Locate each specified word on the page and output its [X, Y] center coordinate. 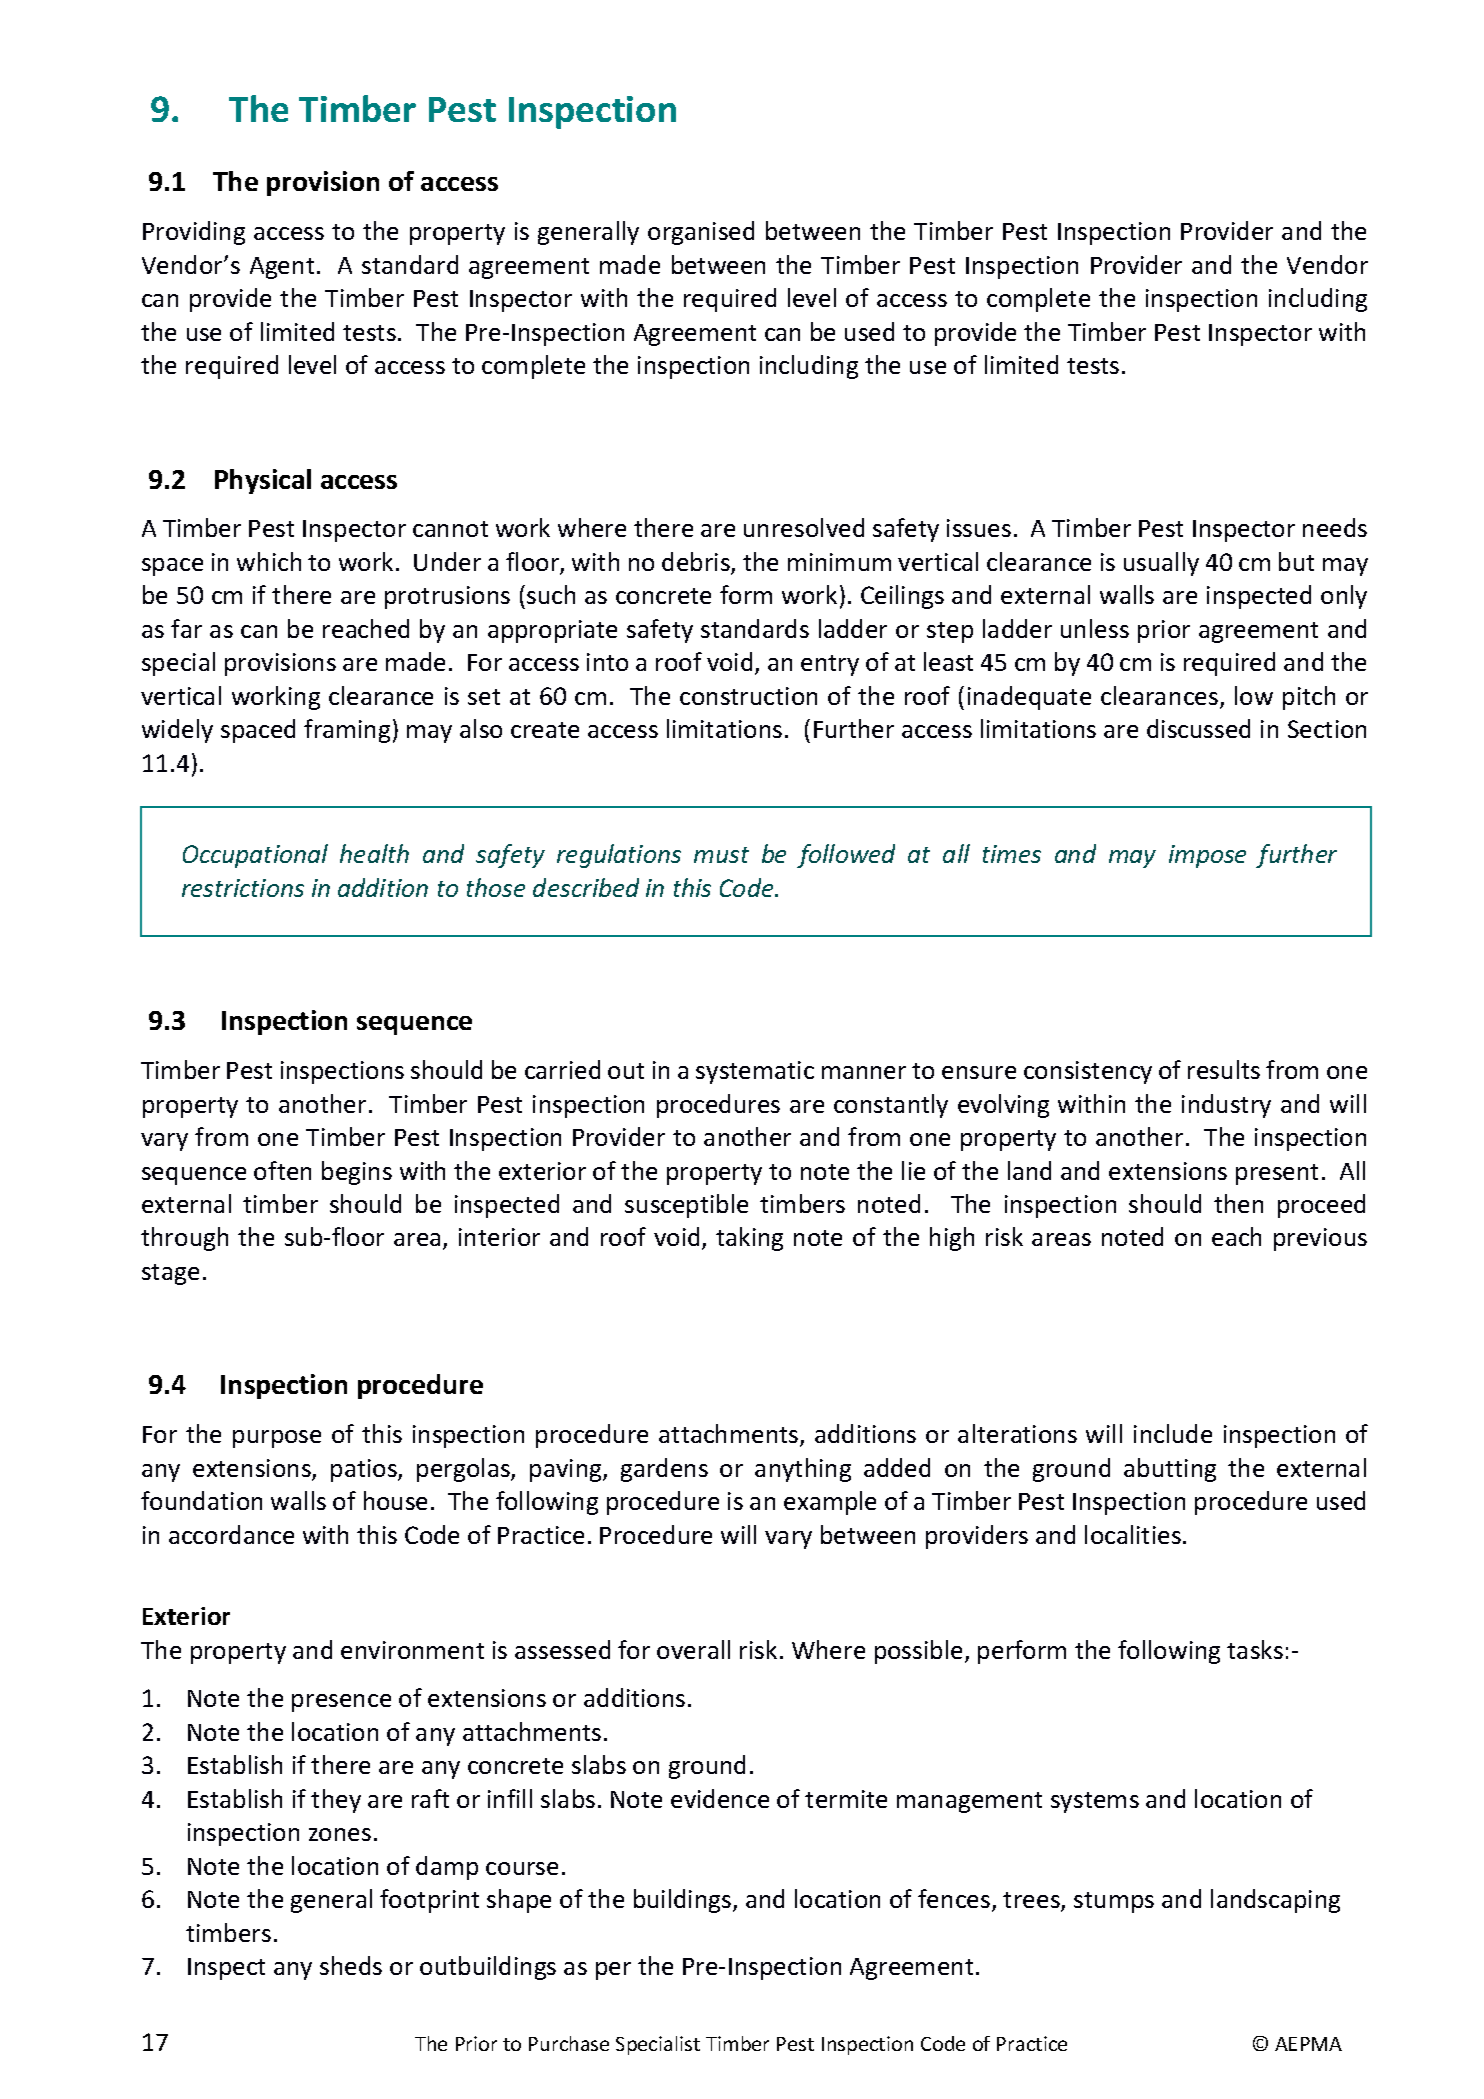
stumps [1114, 1902]
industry [1226, 1106]
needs [1335, 527]
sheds [351, 1965]
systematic [755, 1072]
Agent [282, 268]
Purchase [569, 2043]
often [282, 1170]
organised [701, 233]
